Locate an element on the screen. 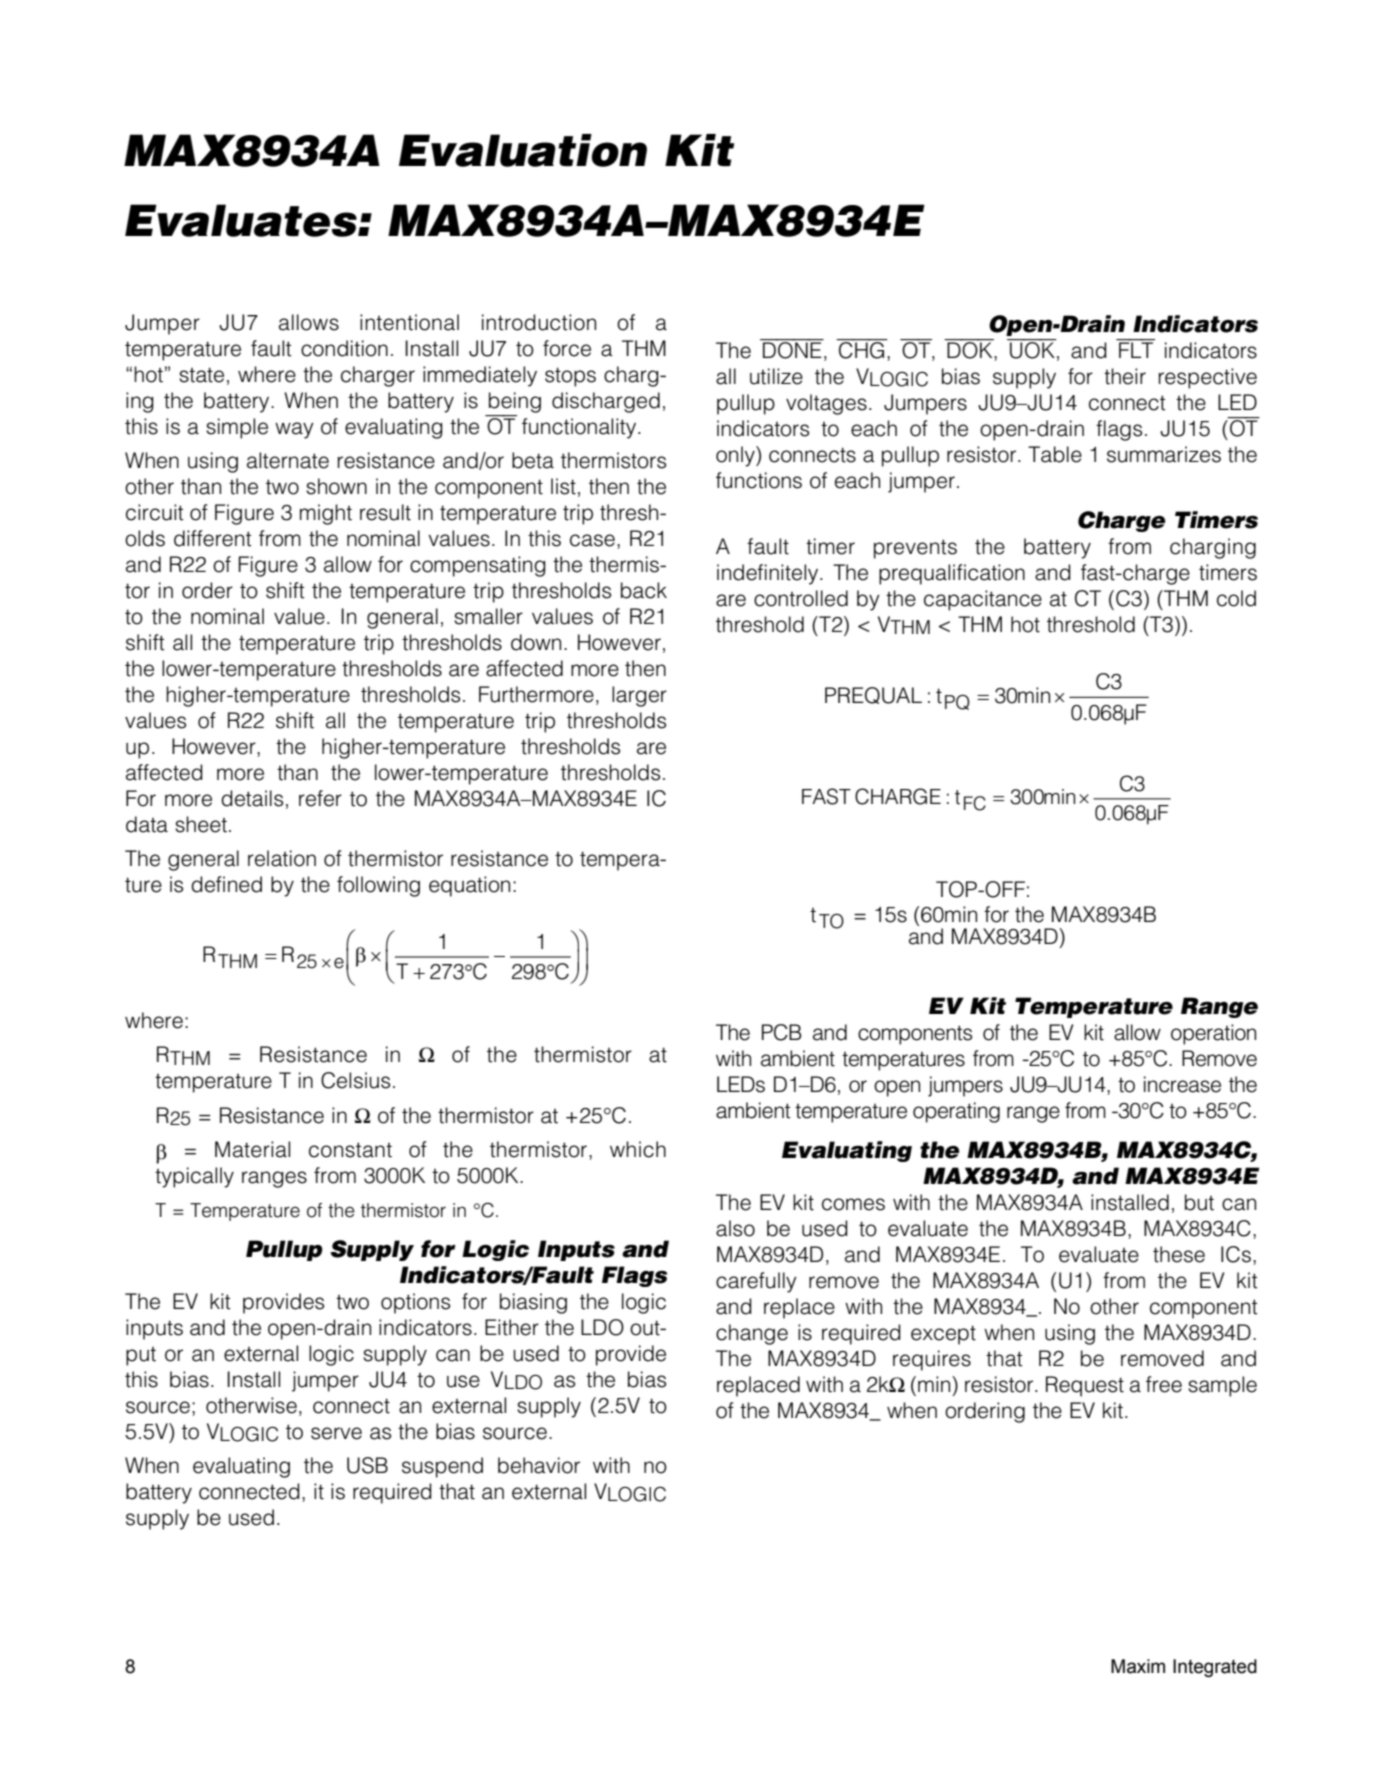 The height and width of the screenshot is (1790, 1383). increase is located at coordinates (1182, 1084).
